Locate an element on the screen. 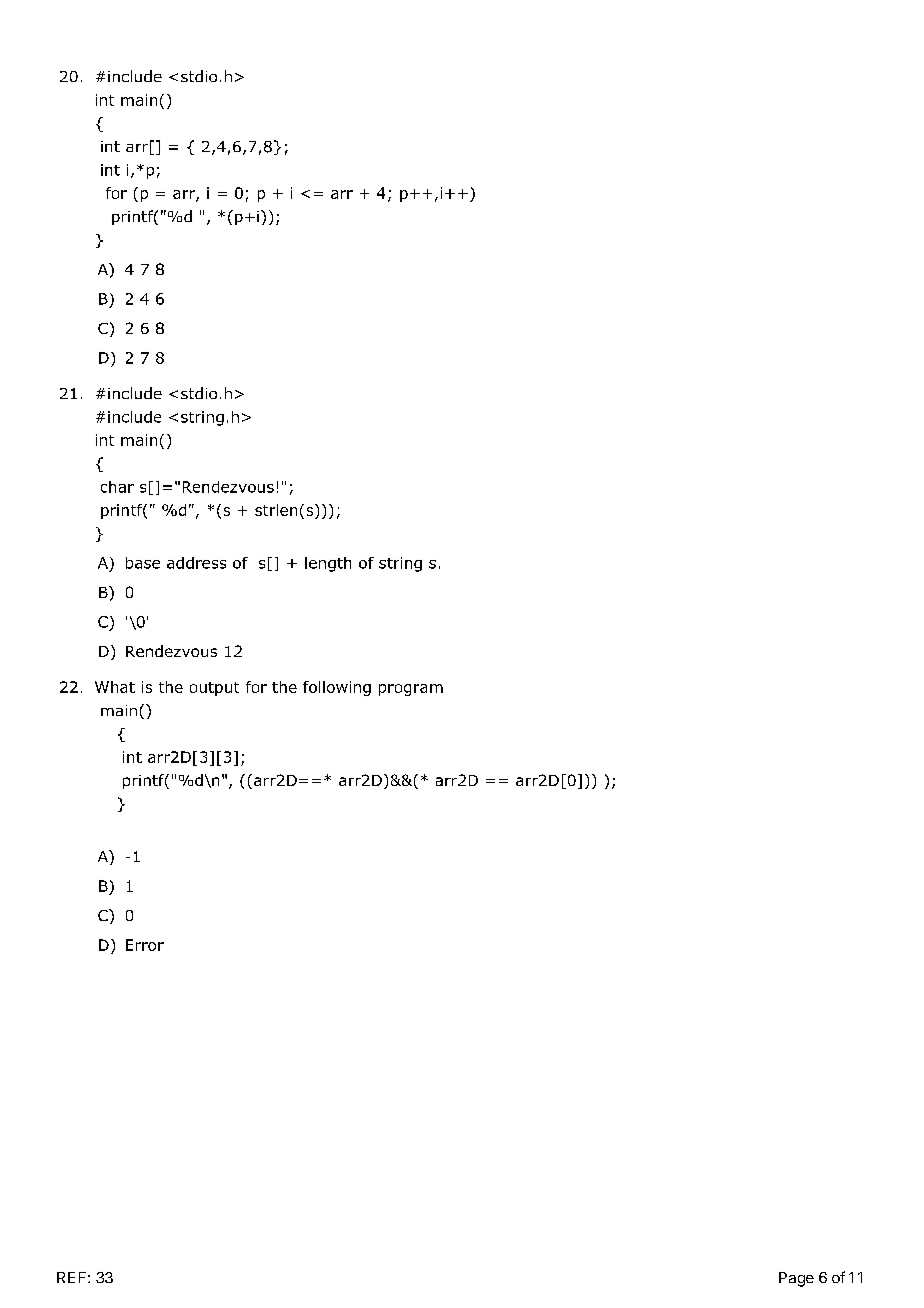  program is located at coordinates (411, 690).
